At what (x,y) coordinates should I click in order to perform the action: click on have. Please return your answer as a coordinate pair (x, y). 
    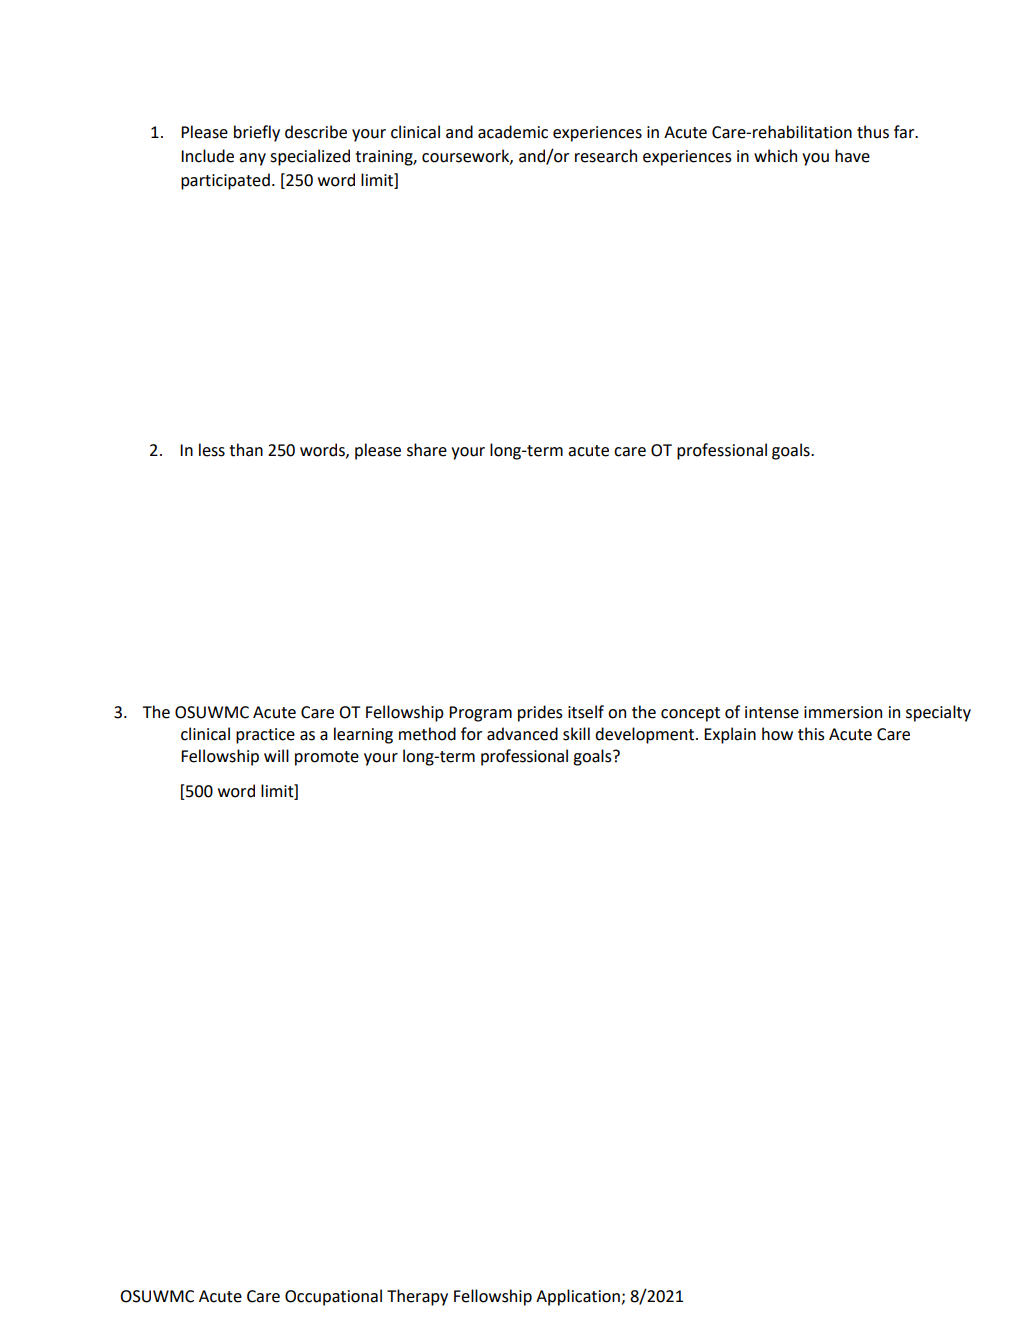
    Looking at the image, I should click on (852, 156).
